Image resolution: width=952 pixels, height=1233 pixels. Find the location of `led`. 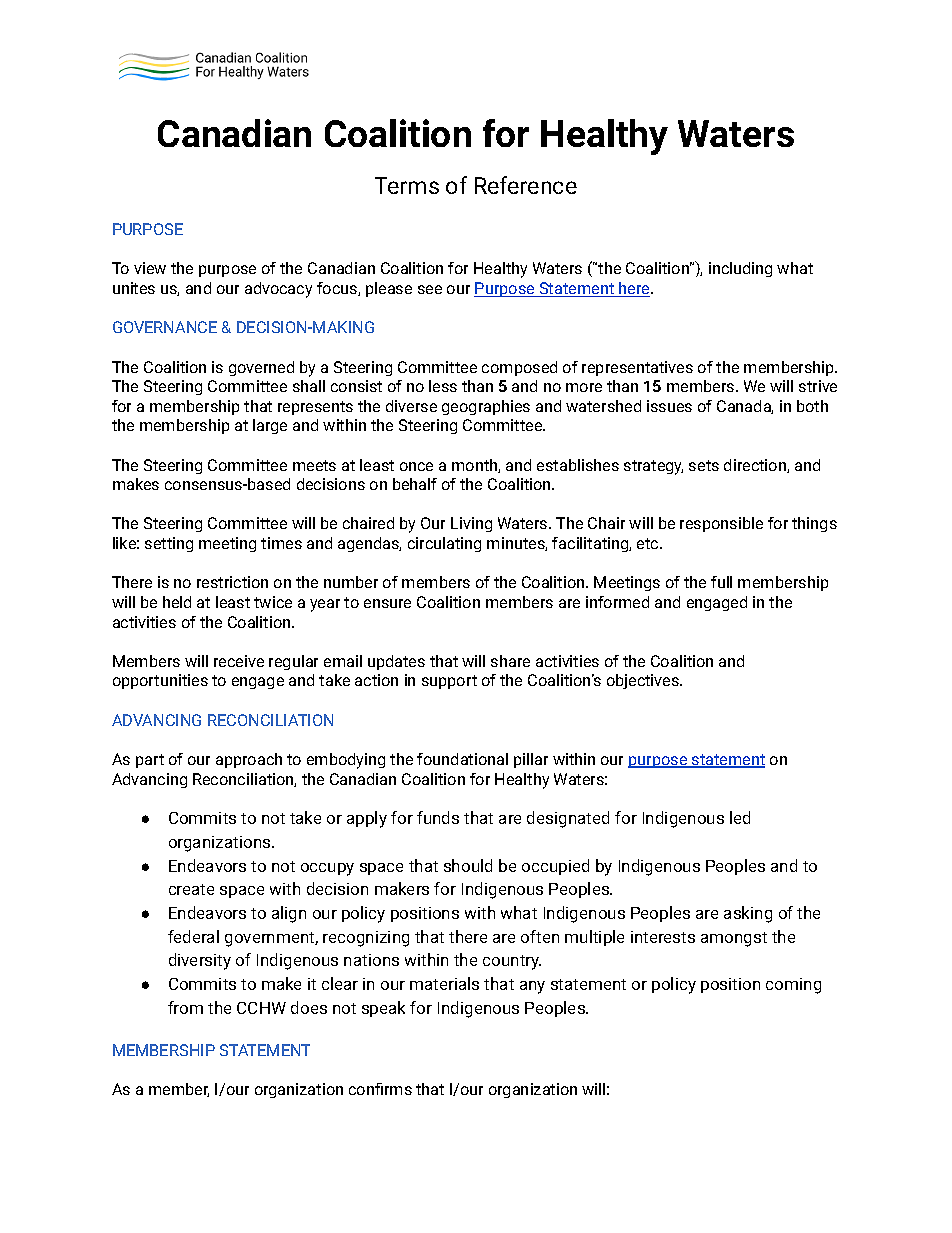

led is located at coordinates (740, 817).
